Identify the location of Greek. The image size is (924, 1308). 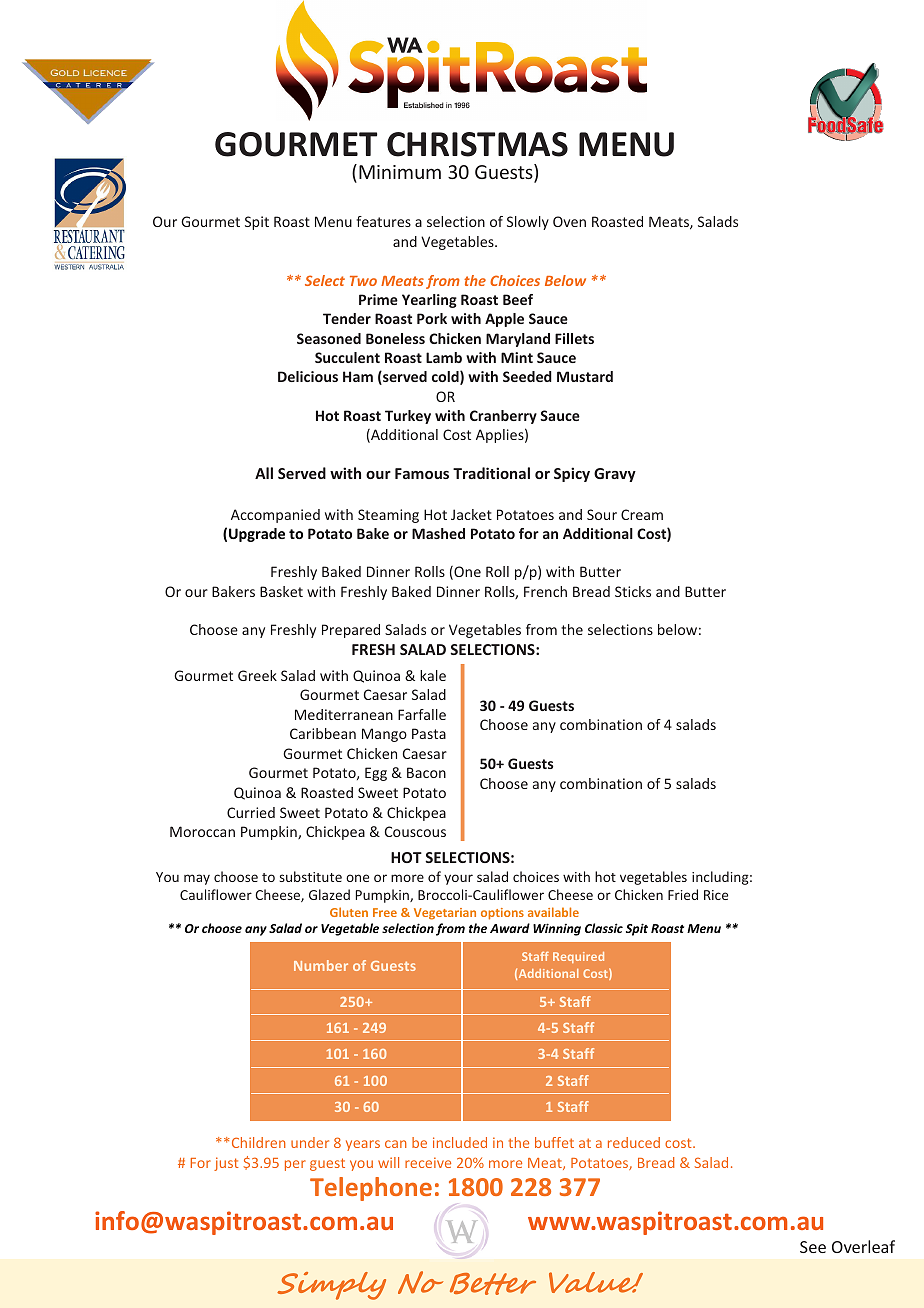
(257, 675).
